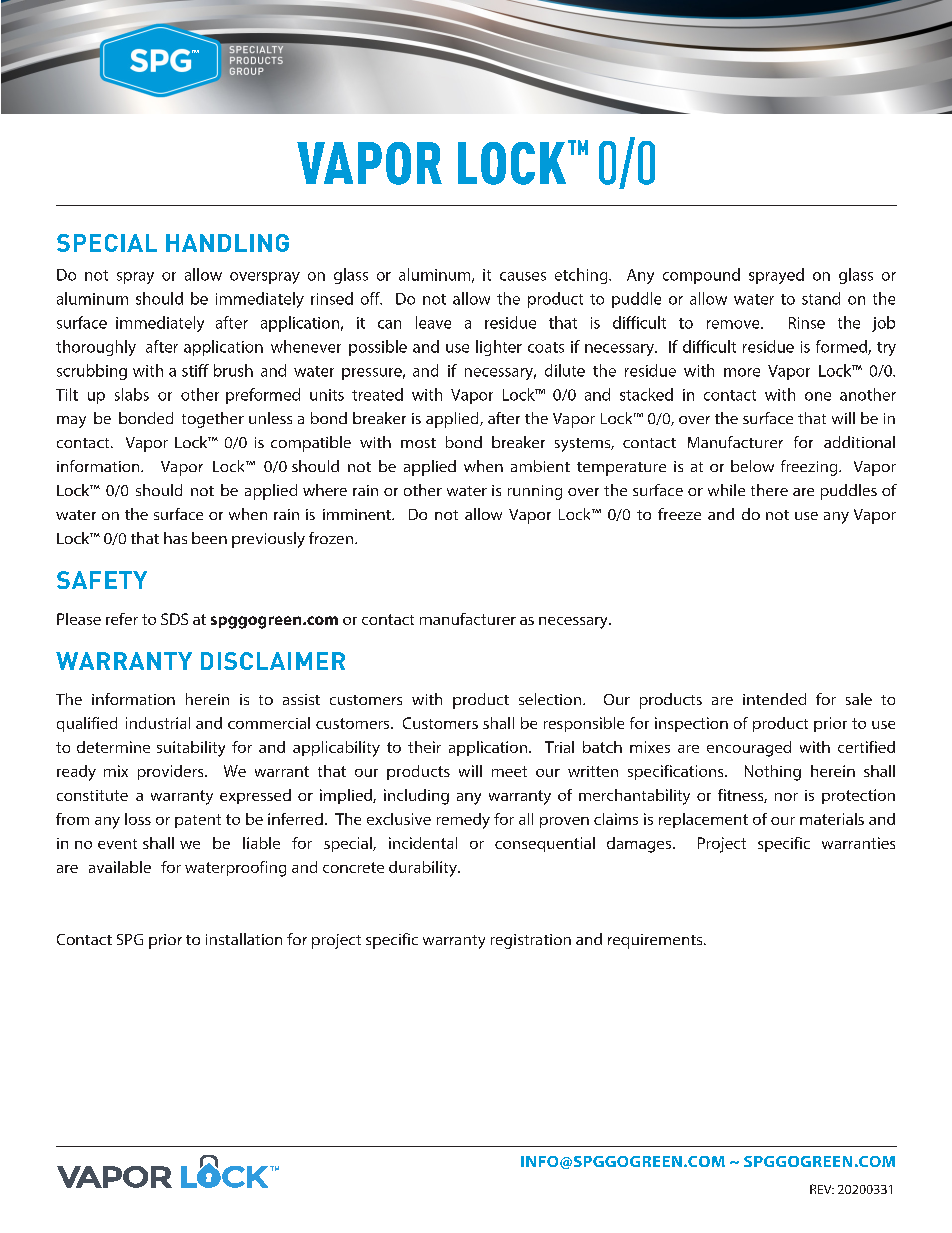 This document has height=1233, width=952. Describe the element at coordinates (786, 797) in the document. I see `nor` at that location.
